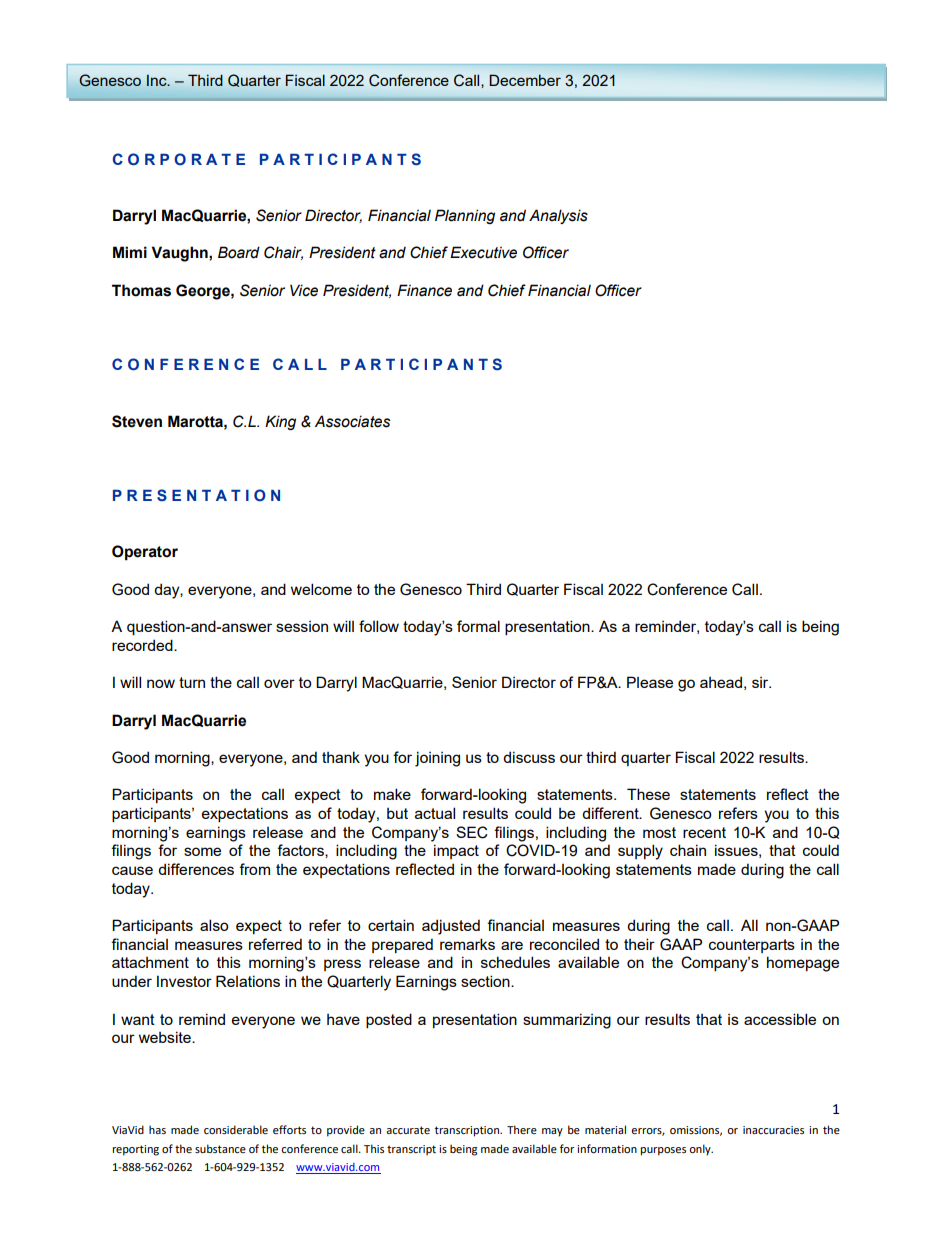 Image resolution: width=952 pixels, height=1233 pixels. Describe the element at coordinates (721, 682) in the screenshot. I see `ahead` at that location.
